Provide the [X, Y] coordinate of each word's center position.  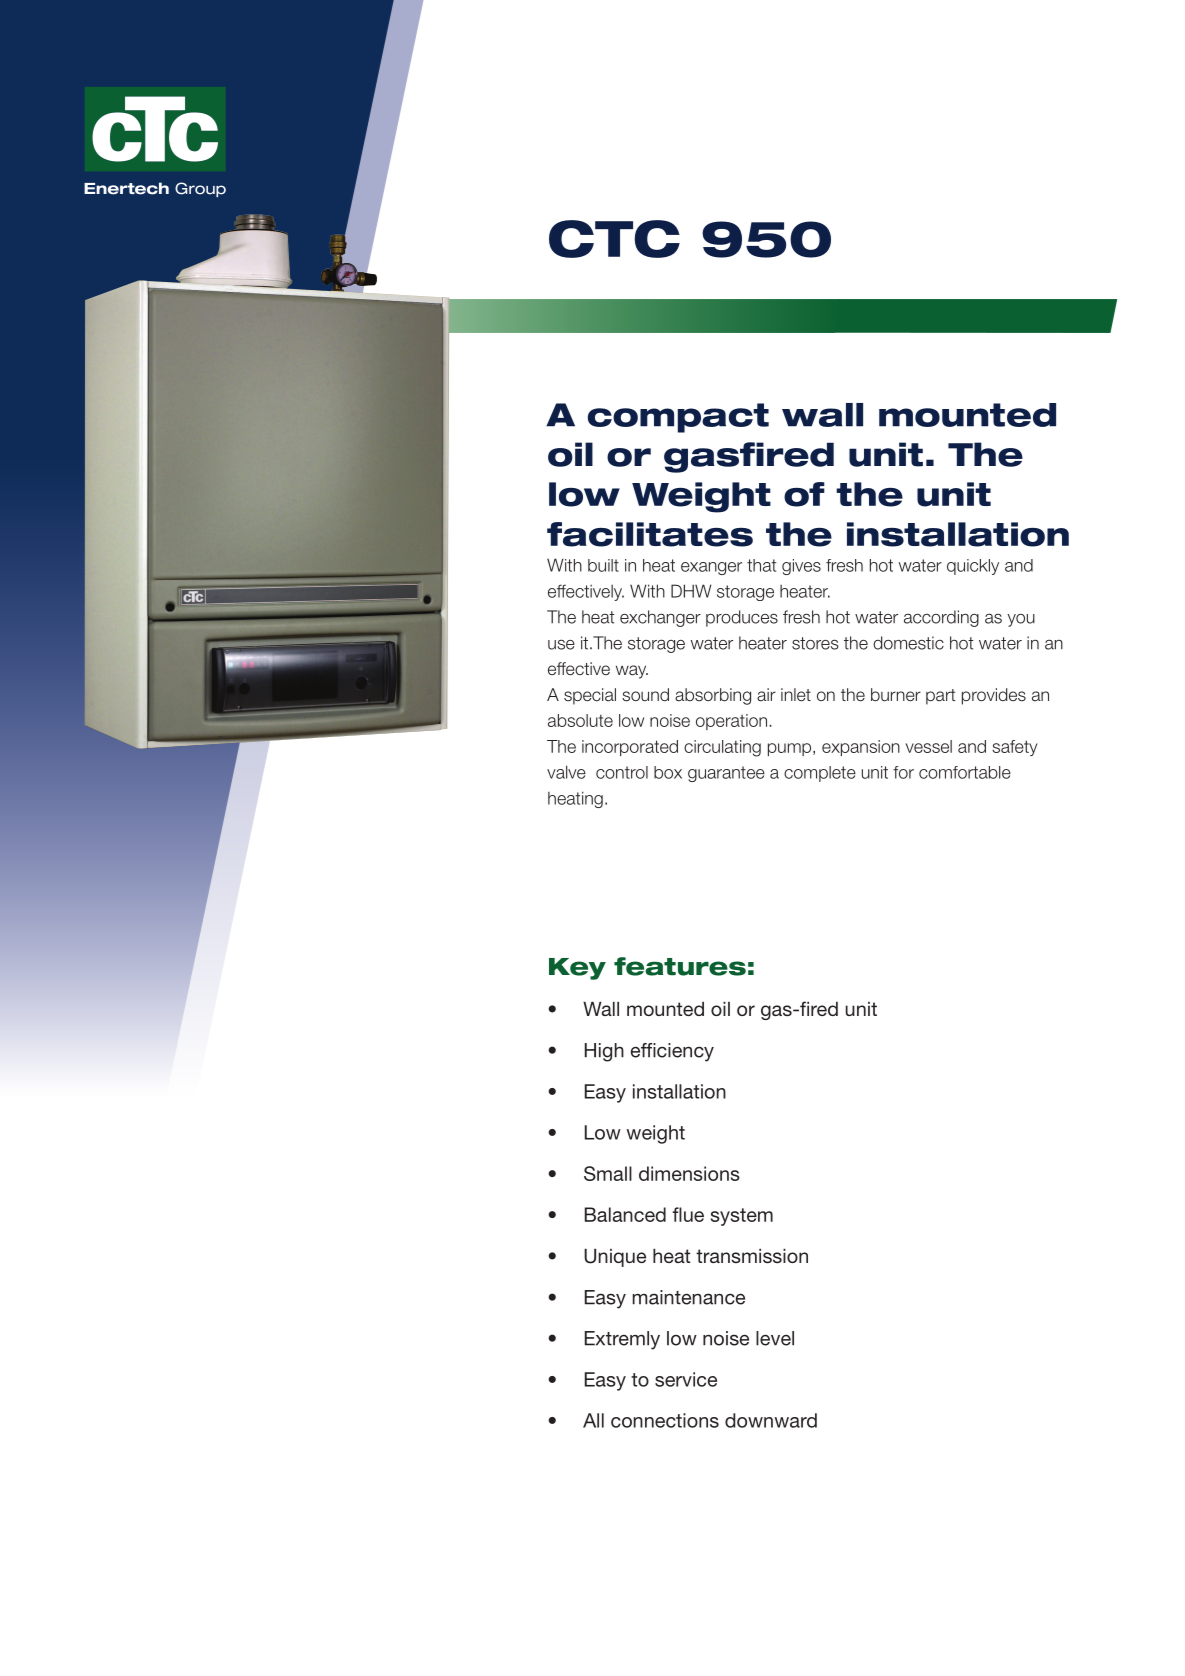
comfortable [965, 772]
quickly [973, 567]
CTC [614, 239]
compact [678, 418]
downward [771, 1420]
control [622, 772]
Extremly [622, 1340]
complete [820, 774]
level [775, 1338]
